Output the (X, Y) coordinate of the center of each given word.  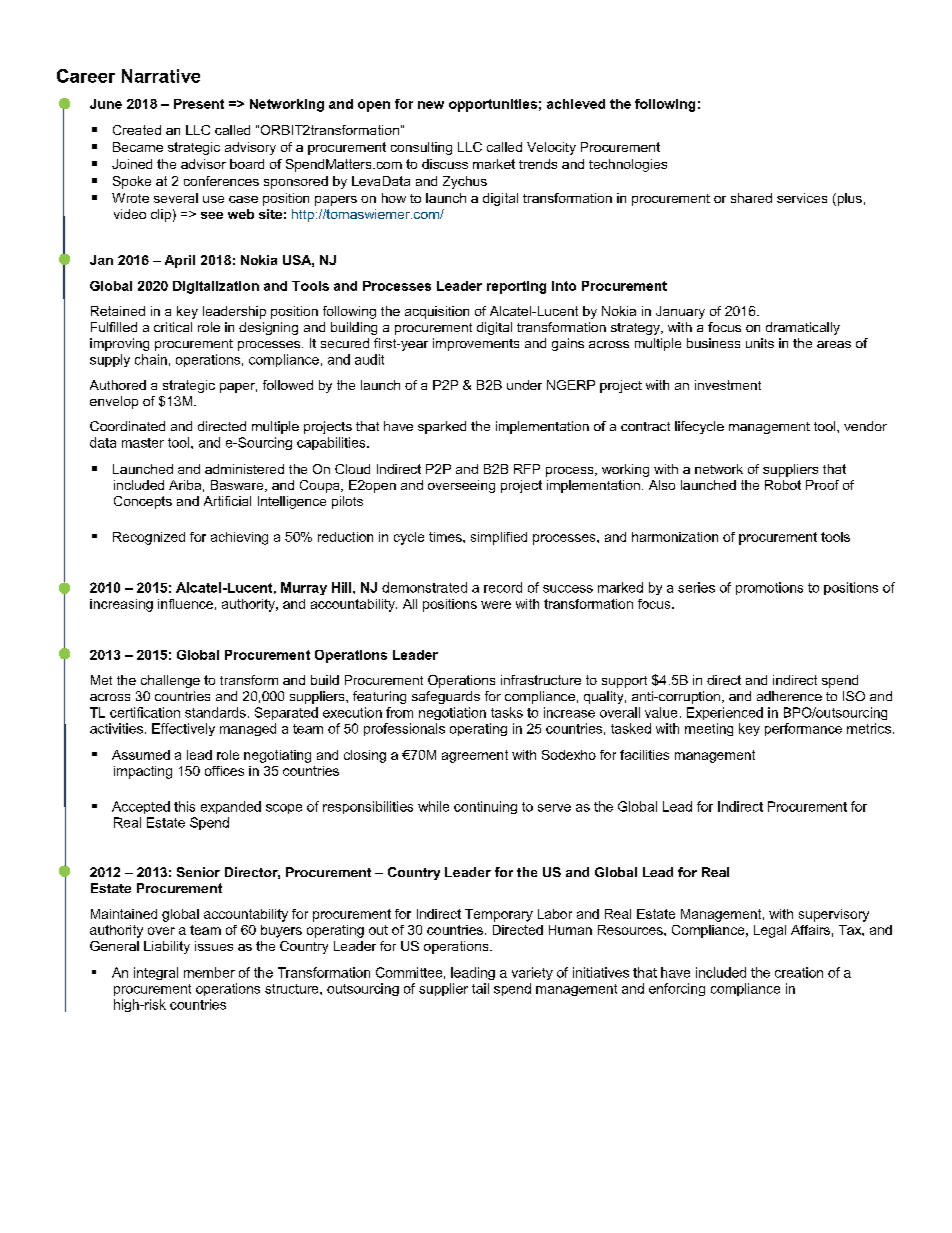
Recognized (149, 538)
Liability (167, 947)
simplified (499, 538)
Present (199, 104)
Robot (783, 485)
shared (751, 198)
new (431, 105)
